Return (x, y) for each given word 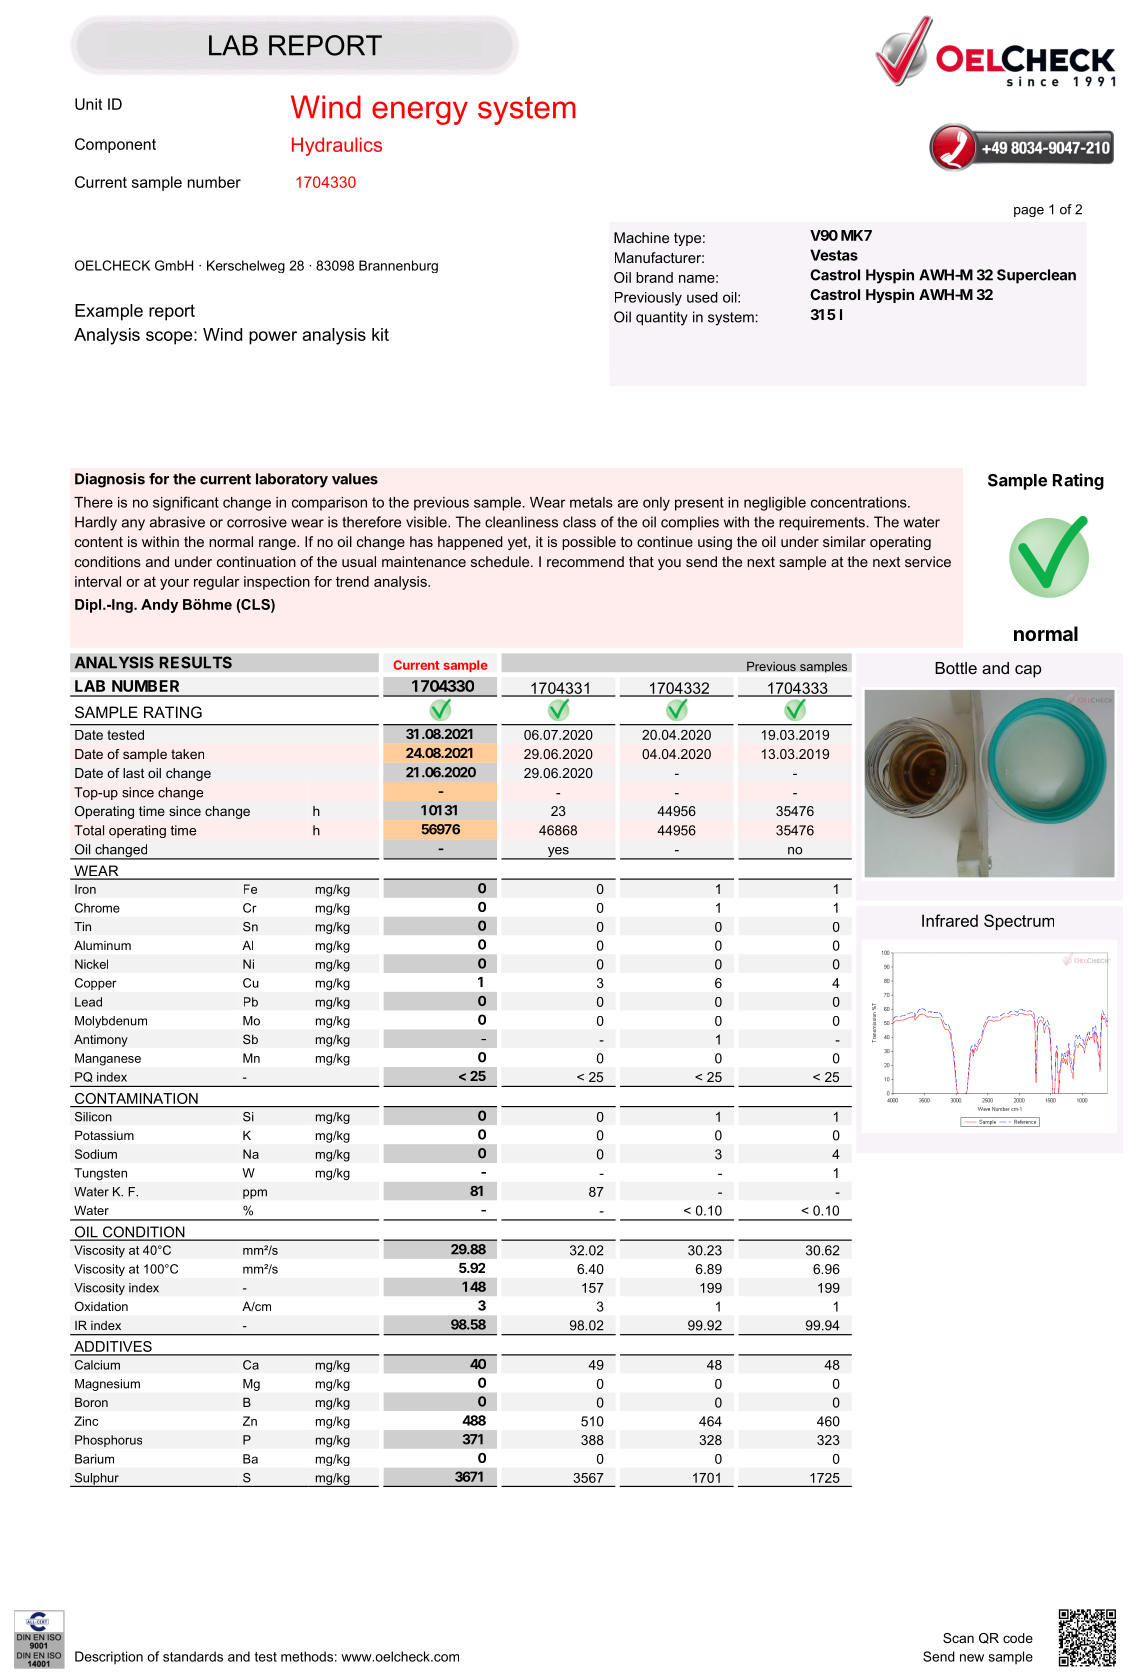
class (579, 522)
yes (558, 853)
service (928, 561)
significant (186, 503)
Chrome (97, 908)
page (1029, 212)
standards (193, 1656)
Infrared (950, 920)
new (972, 1658)
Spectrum (1019, 922)
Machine (641, 237)
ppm (255, 1194)
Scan (958, 1638)
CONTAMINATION (136, 1098)
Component (115, 145)
